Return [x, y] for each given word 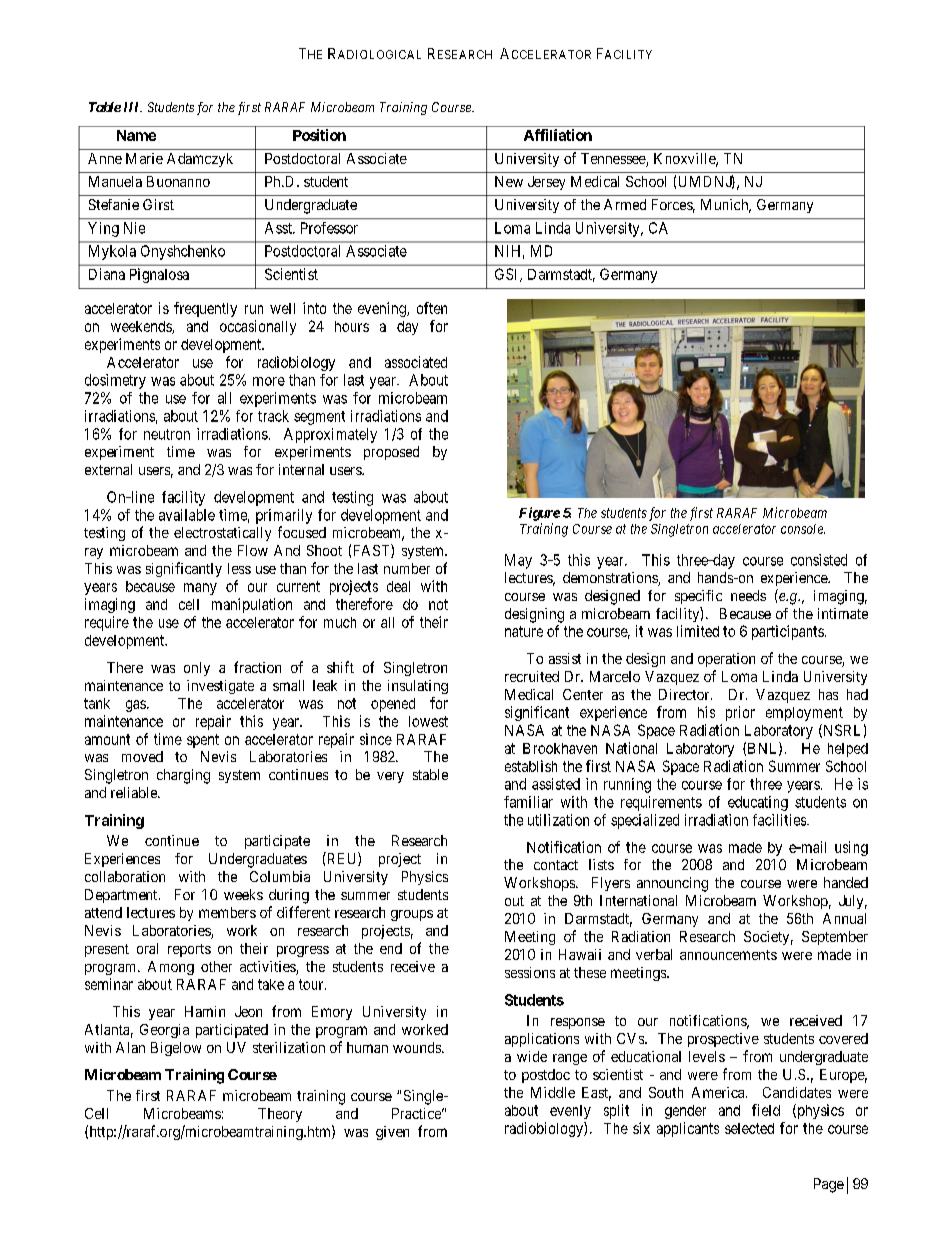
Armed [625, 204]
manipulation [252, 605]
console [803, 529]
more [269, 381]
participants [788, 632]
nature [524, 631]
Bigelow [176, 1049]
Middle [553, 1092]
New [509, 181]
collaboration [125, 876]
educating [758, 803]
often [432, 308]
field [766, 1110]
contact [556, 865]
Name [136, 135]
